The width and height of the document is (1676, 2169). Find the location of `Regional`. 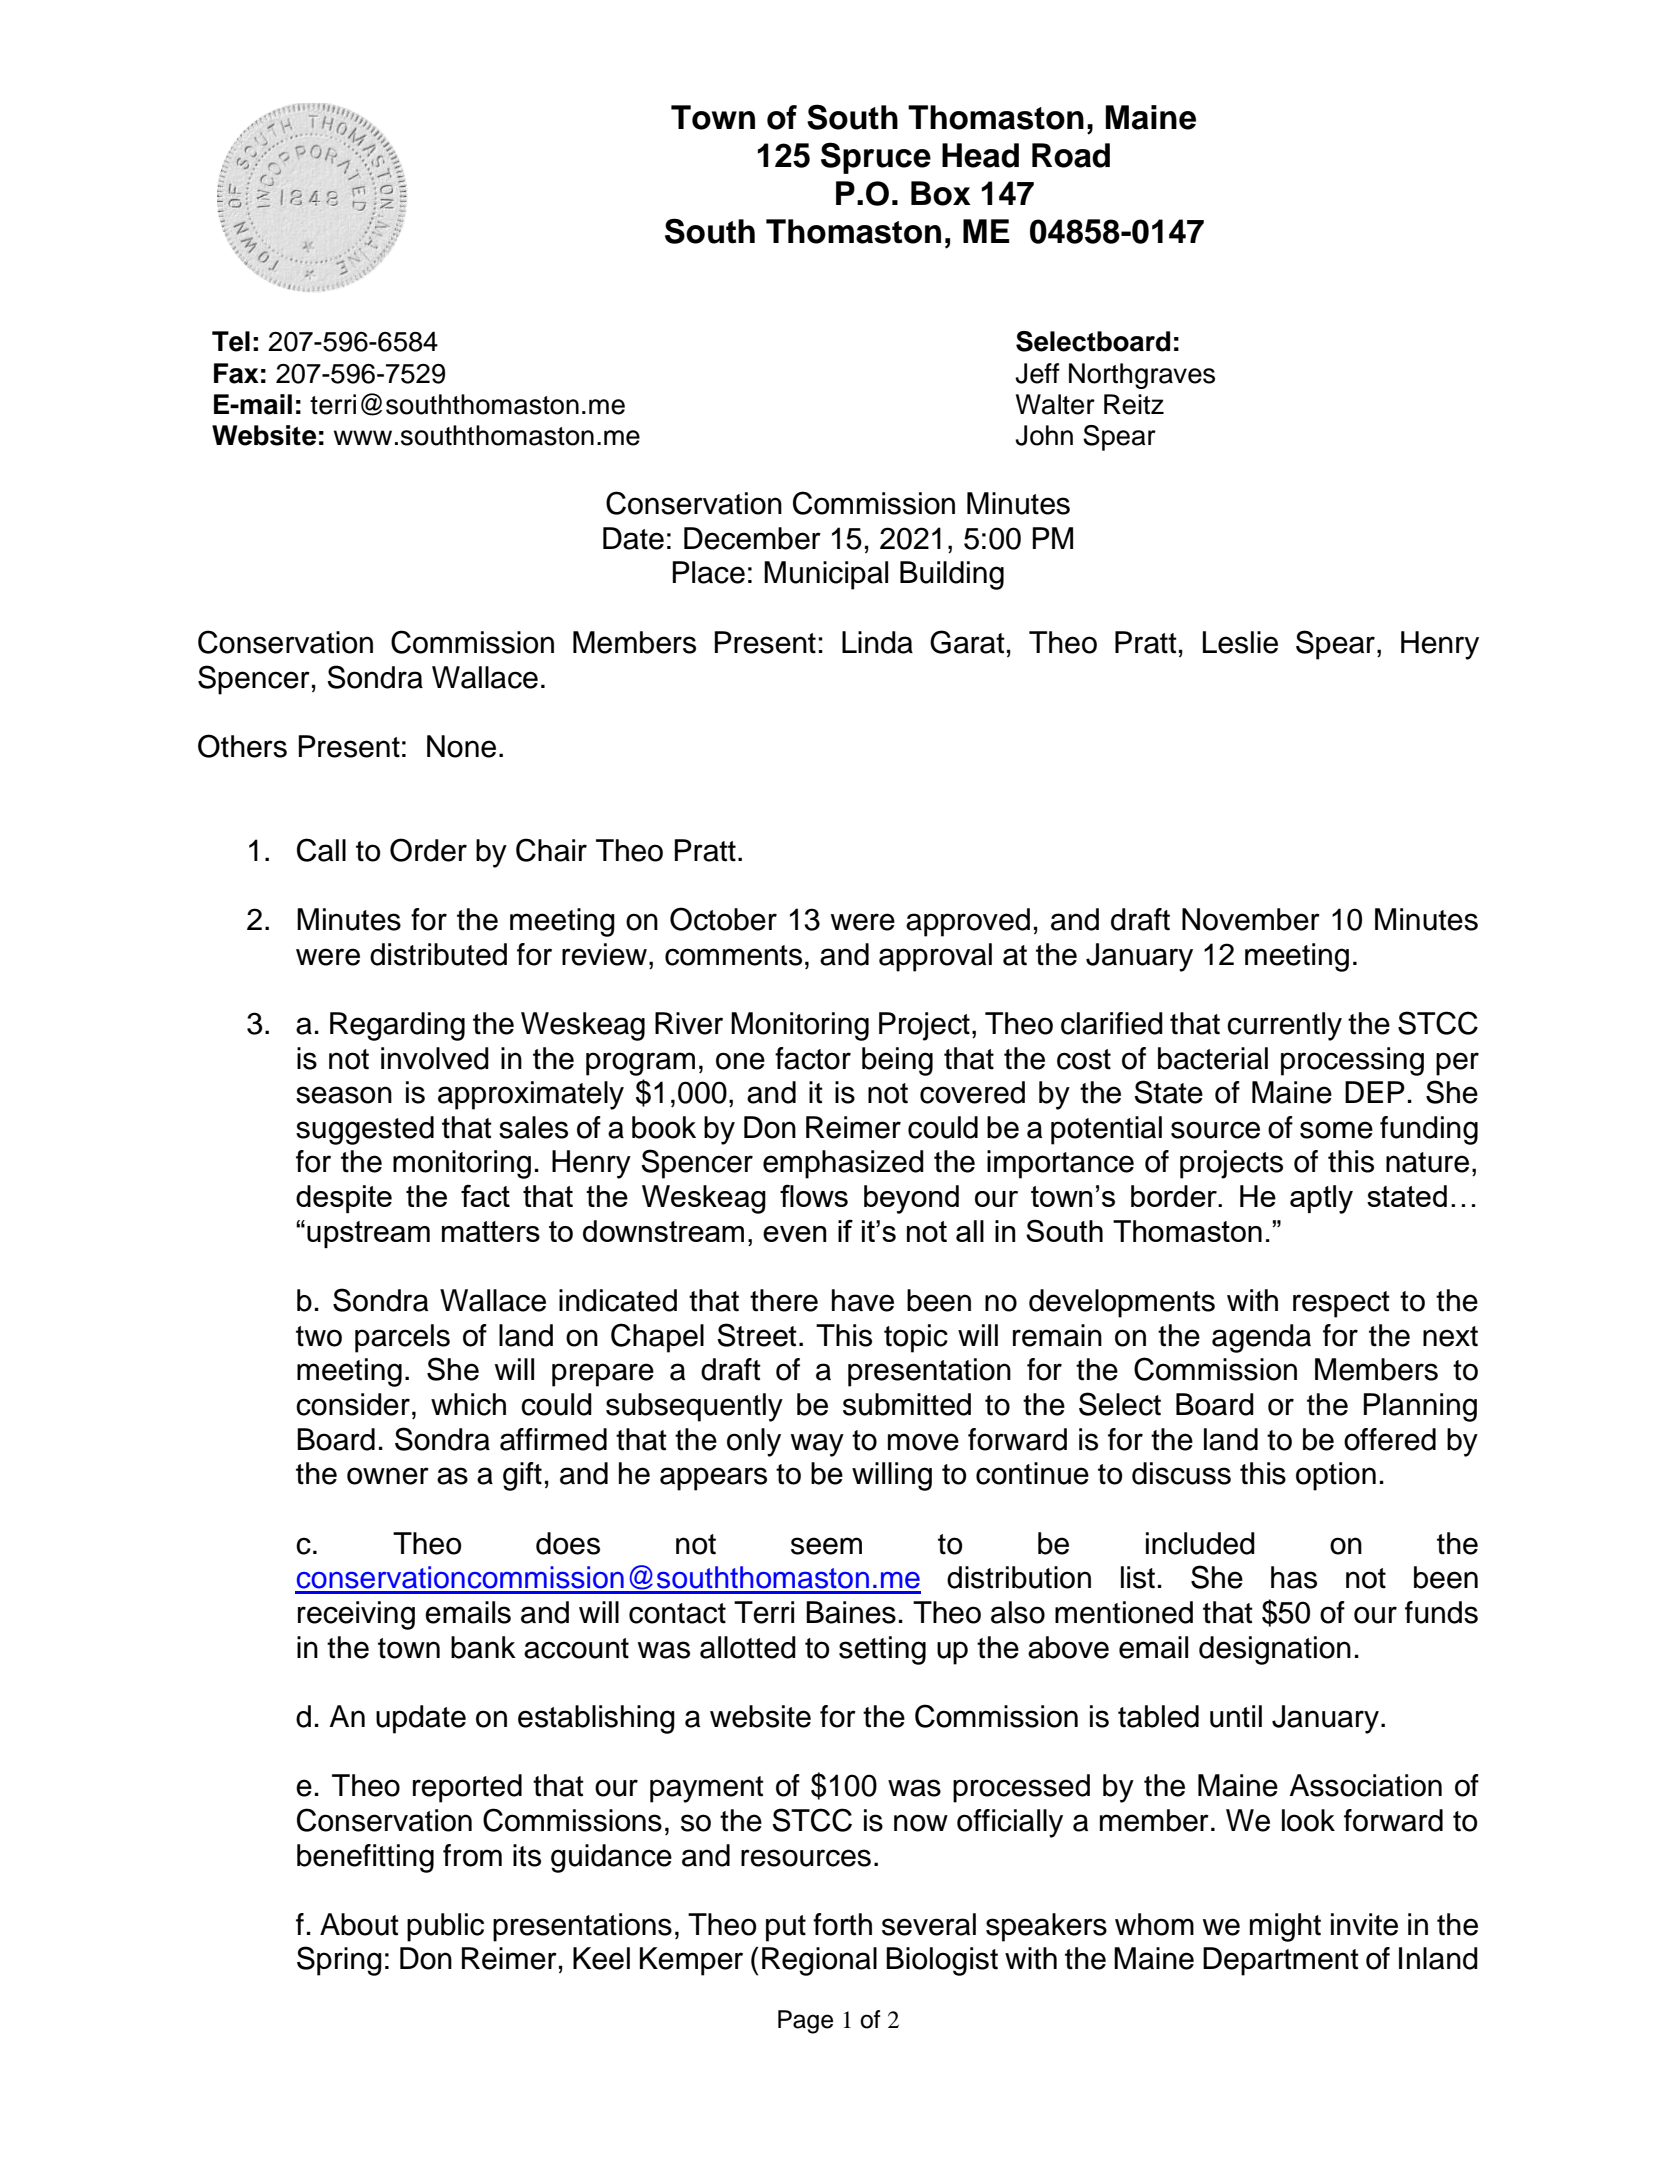

Regional is located at coordinates (819, 1961).
